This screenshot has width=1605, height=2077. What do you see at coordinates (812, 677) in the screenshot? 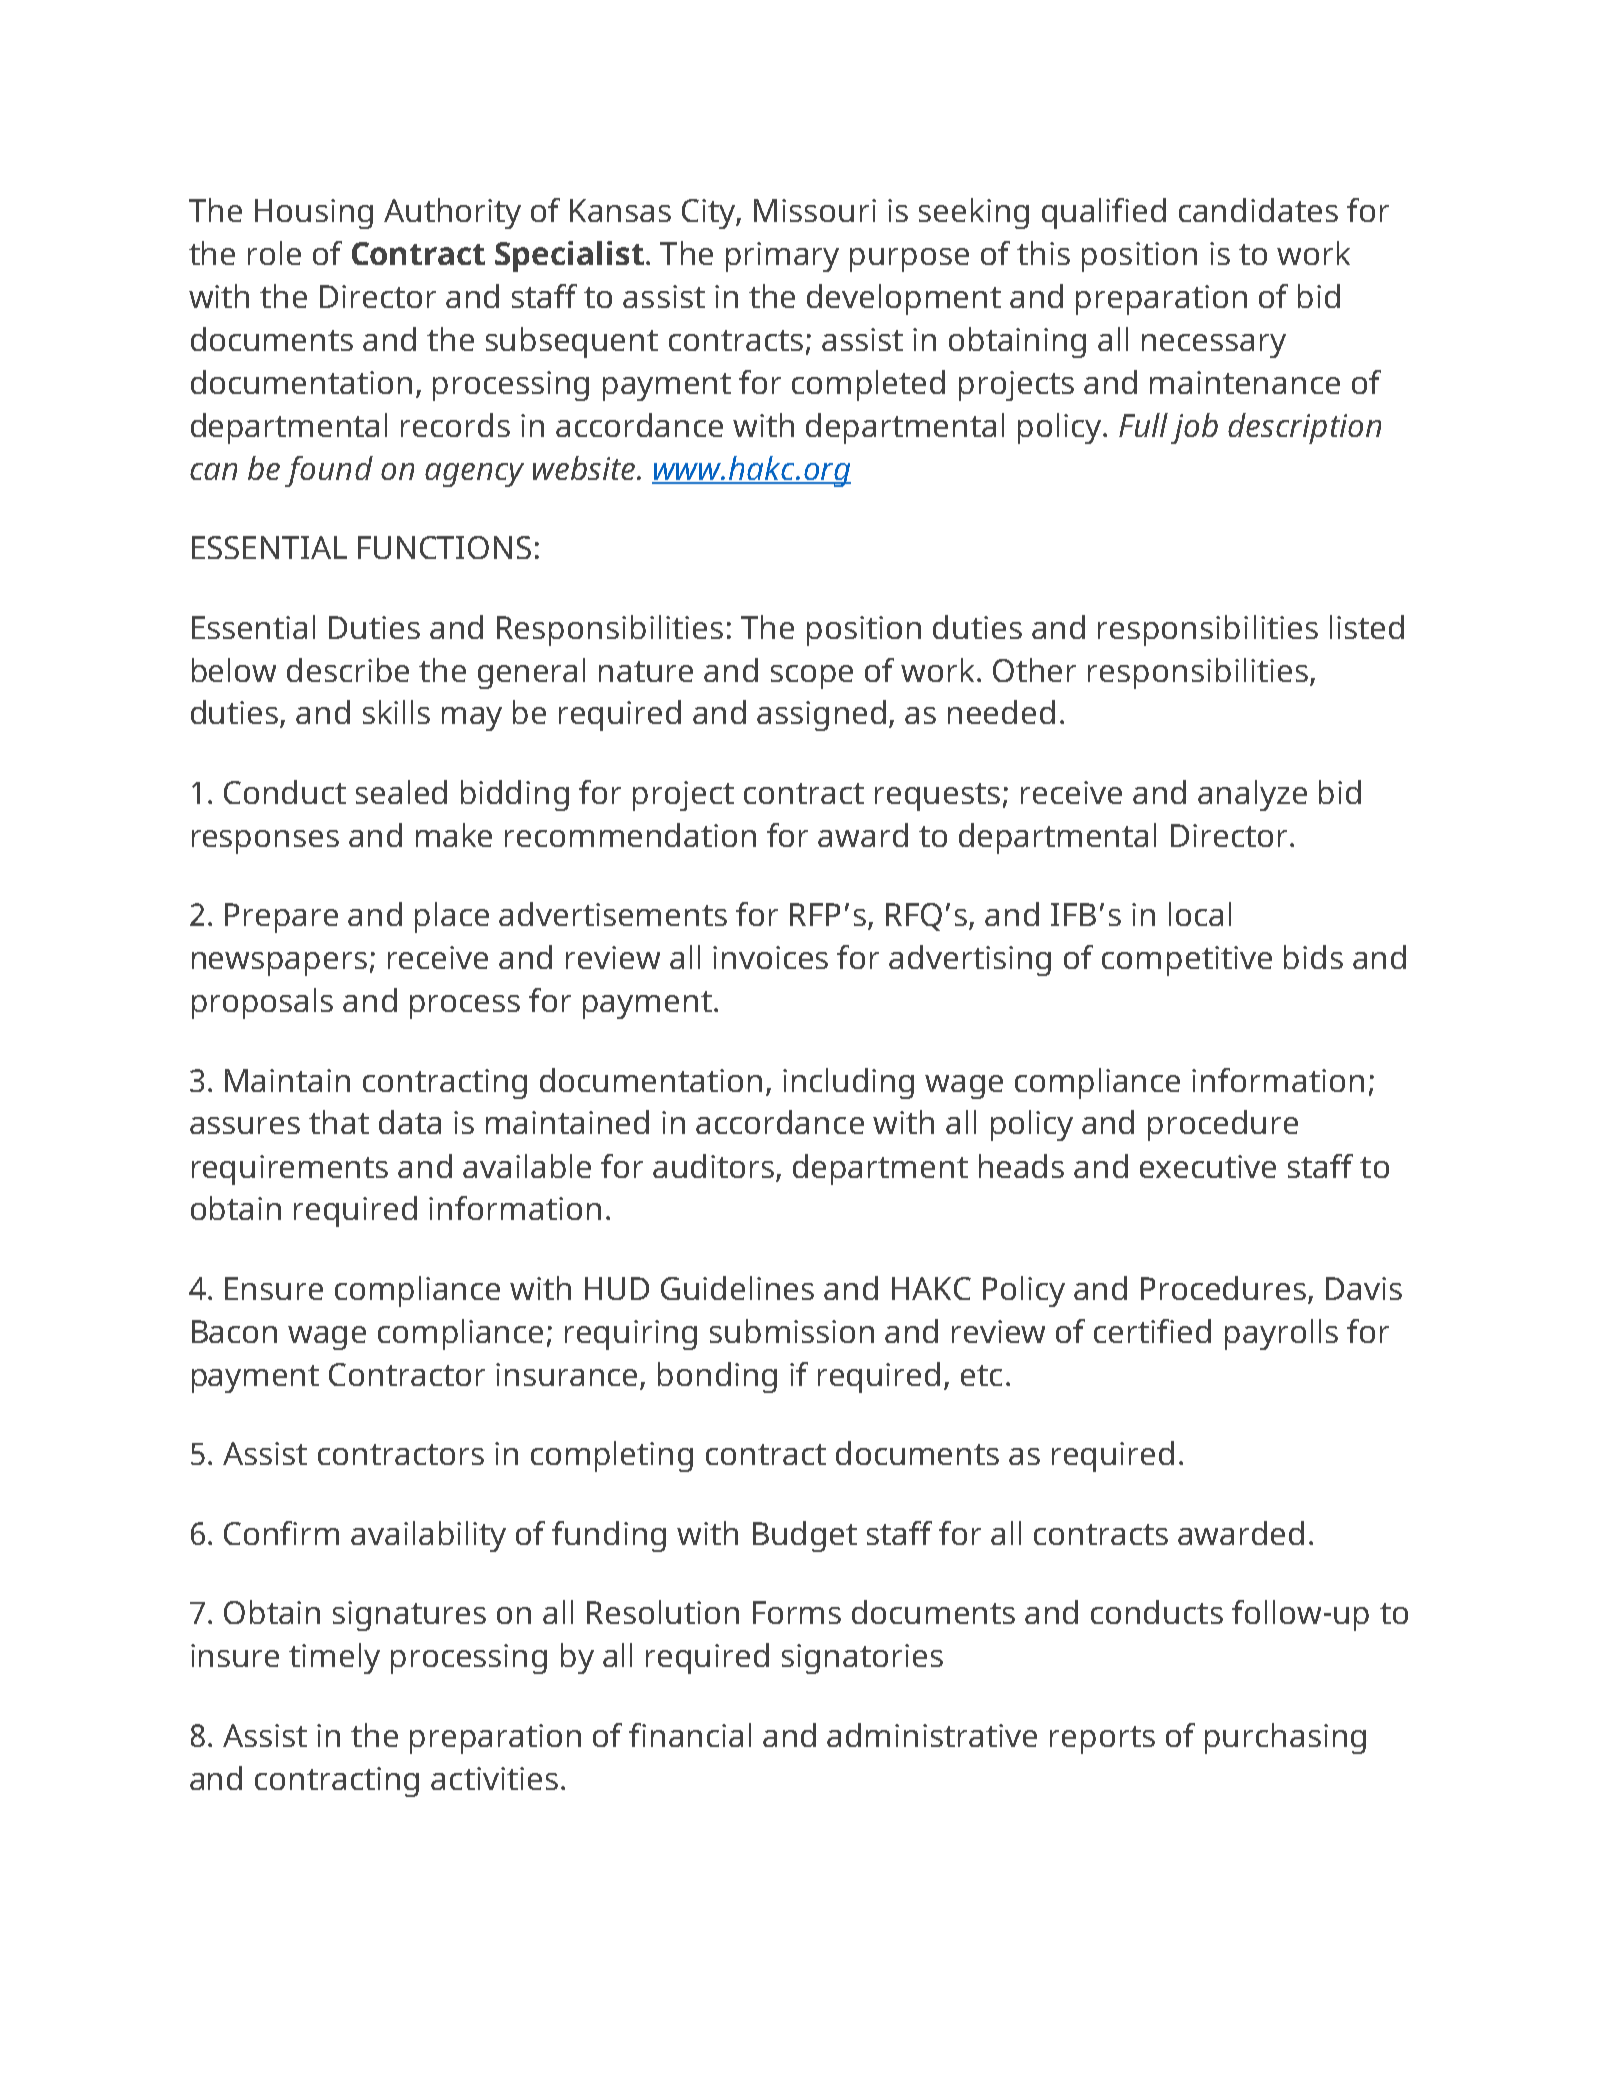
I see `scope` at bounding box center [812, 677].
